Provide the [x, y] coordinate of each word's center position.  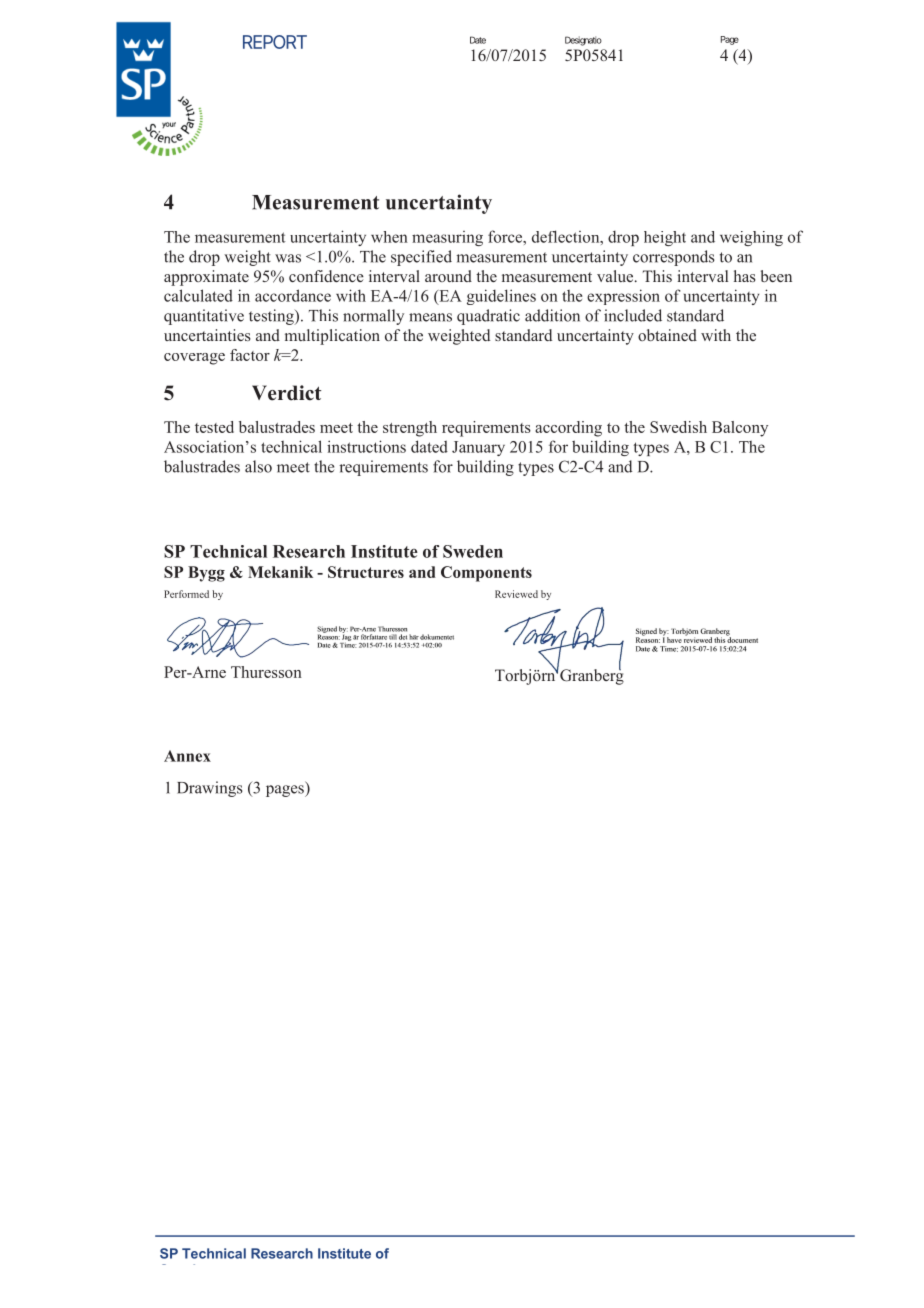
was [288, 258]
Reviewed [516, 594]
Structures [366, 572]
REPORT [274, 42]
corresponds [674, 258]
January [478, 448]
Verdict [286, 393]
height [665, 238]
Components [486, 574]
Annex [187, 756]
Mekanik [280, 572]
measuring [447, 238]
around [448, 276]
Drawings [210, 789]
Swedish [678, 427]
